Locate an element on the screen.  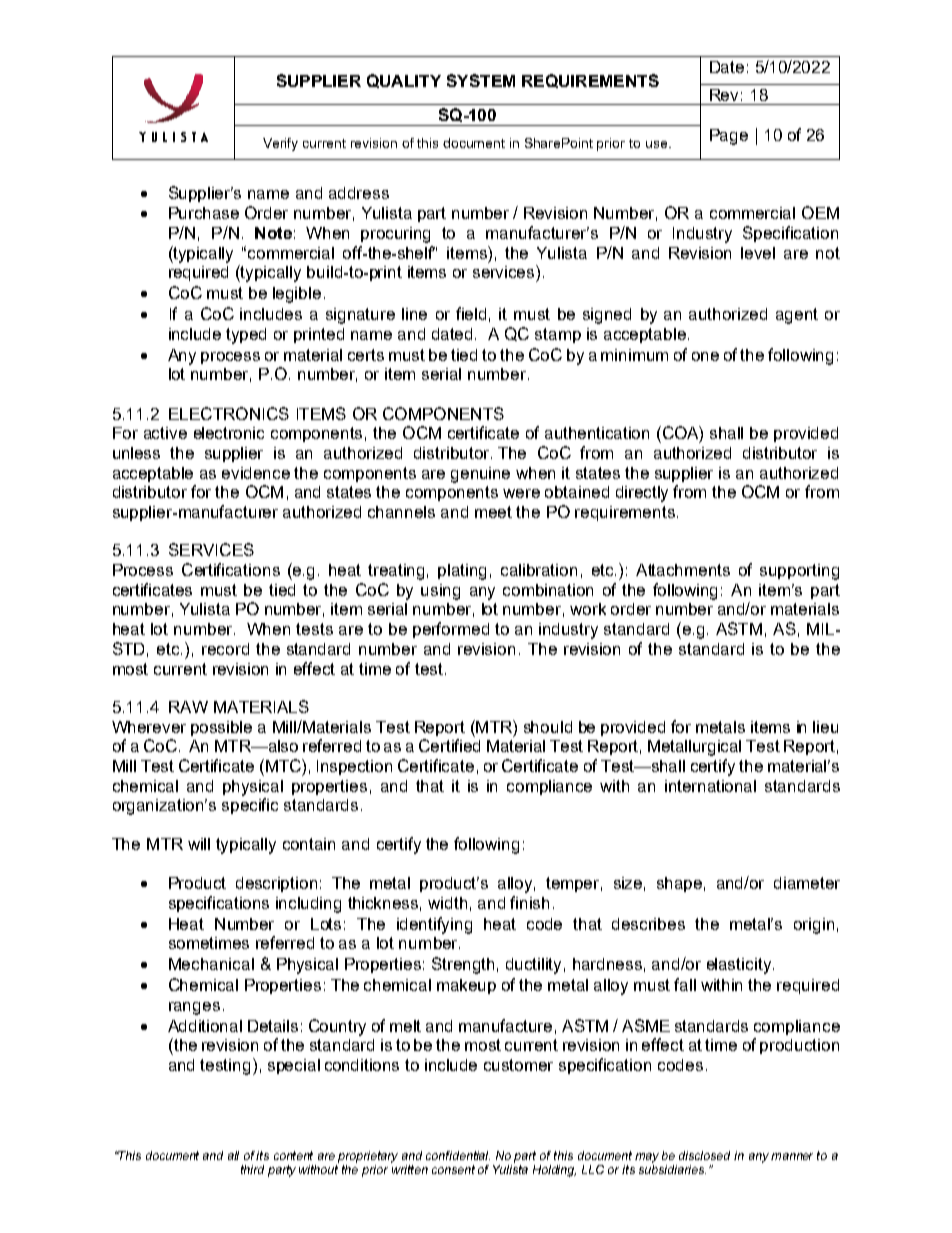
Verify is located at coordinates (280, 144).
